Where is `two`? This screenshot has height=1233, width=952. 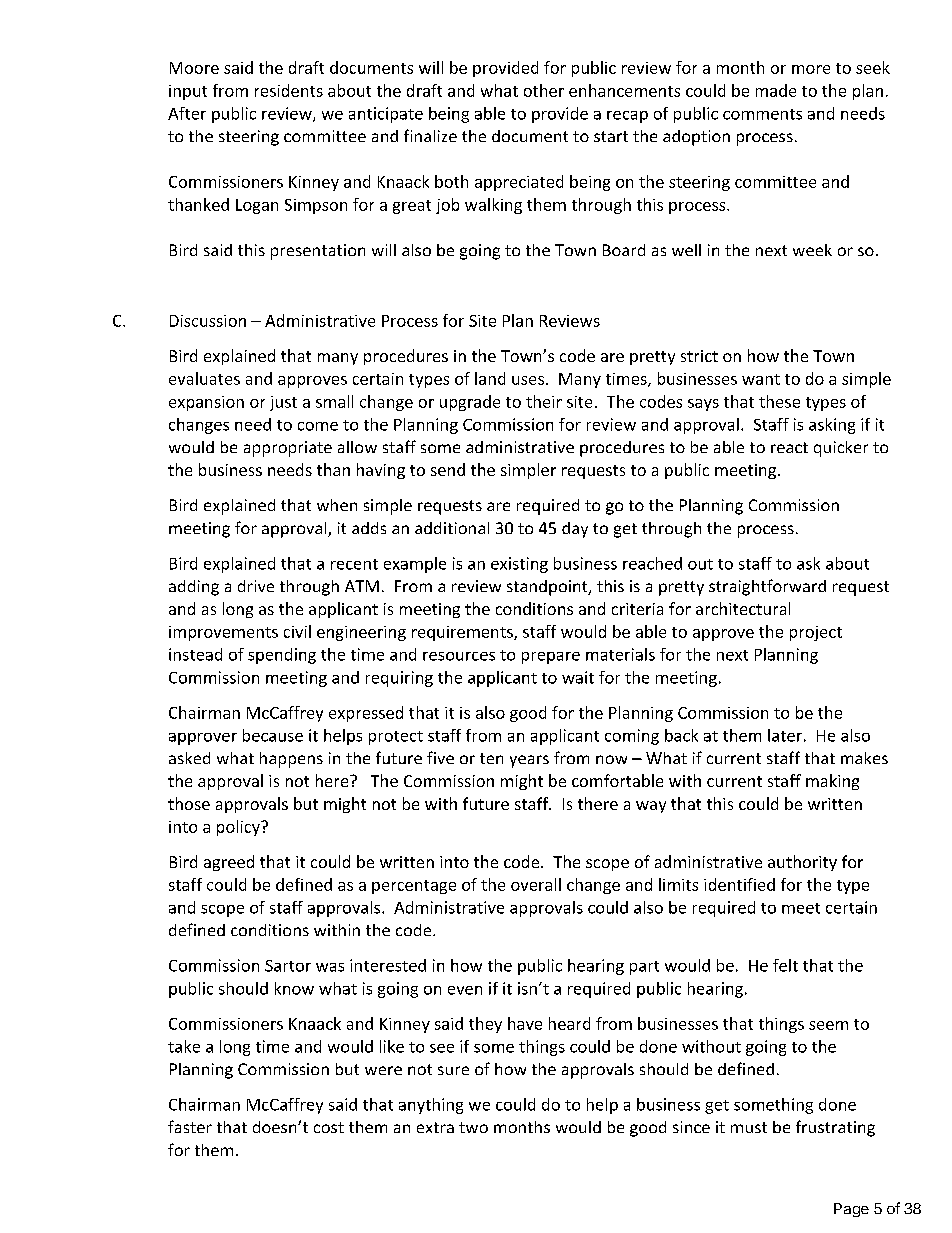
two is located at coordinates (473, 1127).
